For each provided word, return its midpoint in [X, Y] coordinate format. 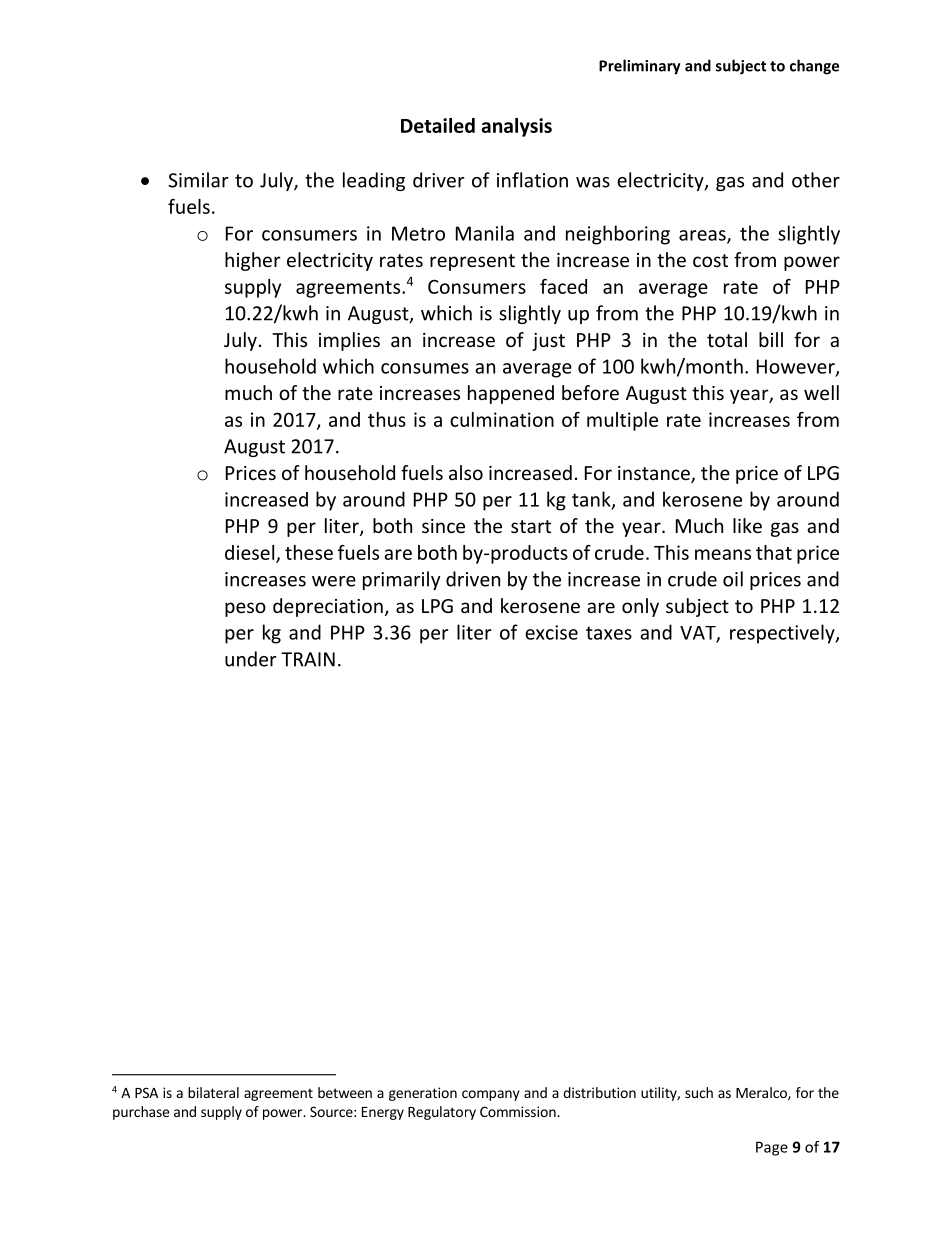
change [814, 67]
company [491, 1095]
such [699, 1092]
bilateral [213, 1092]
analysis [516, 127]
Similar [198, 180]
